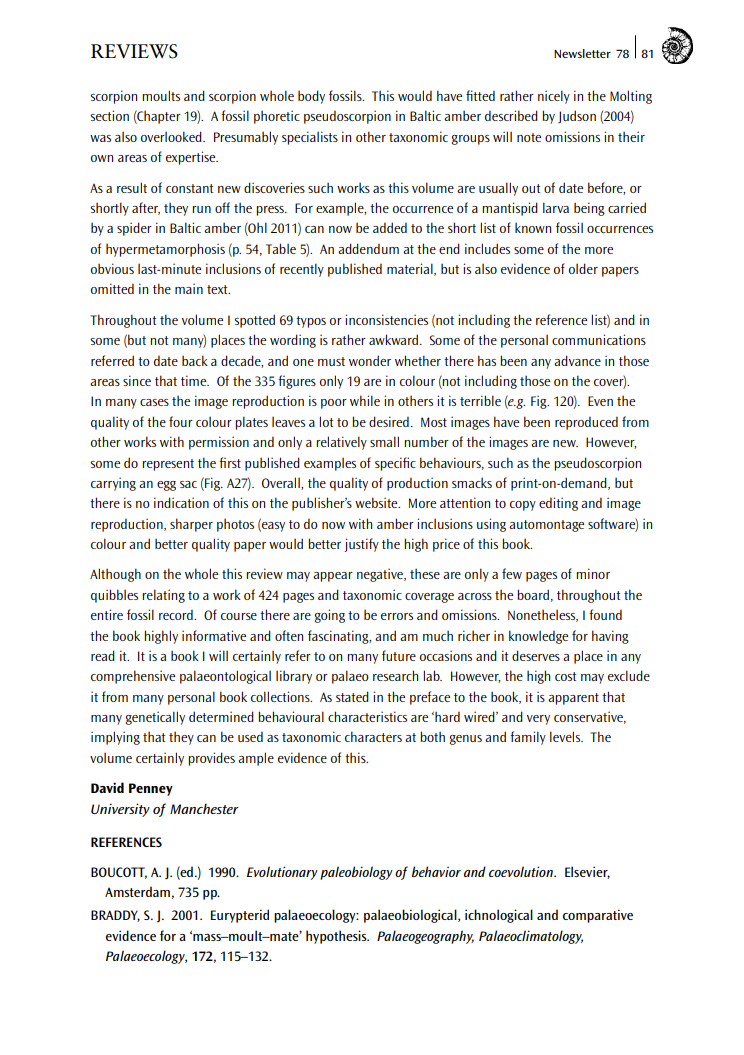 The width and height of the document is (744, 1055). What do you see at coordinates (337, 937) in the document?
I see `hypothesis` at bounding box center [337, 937].
